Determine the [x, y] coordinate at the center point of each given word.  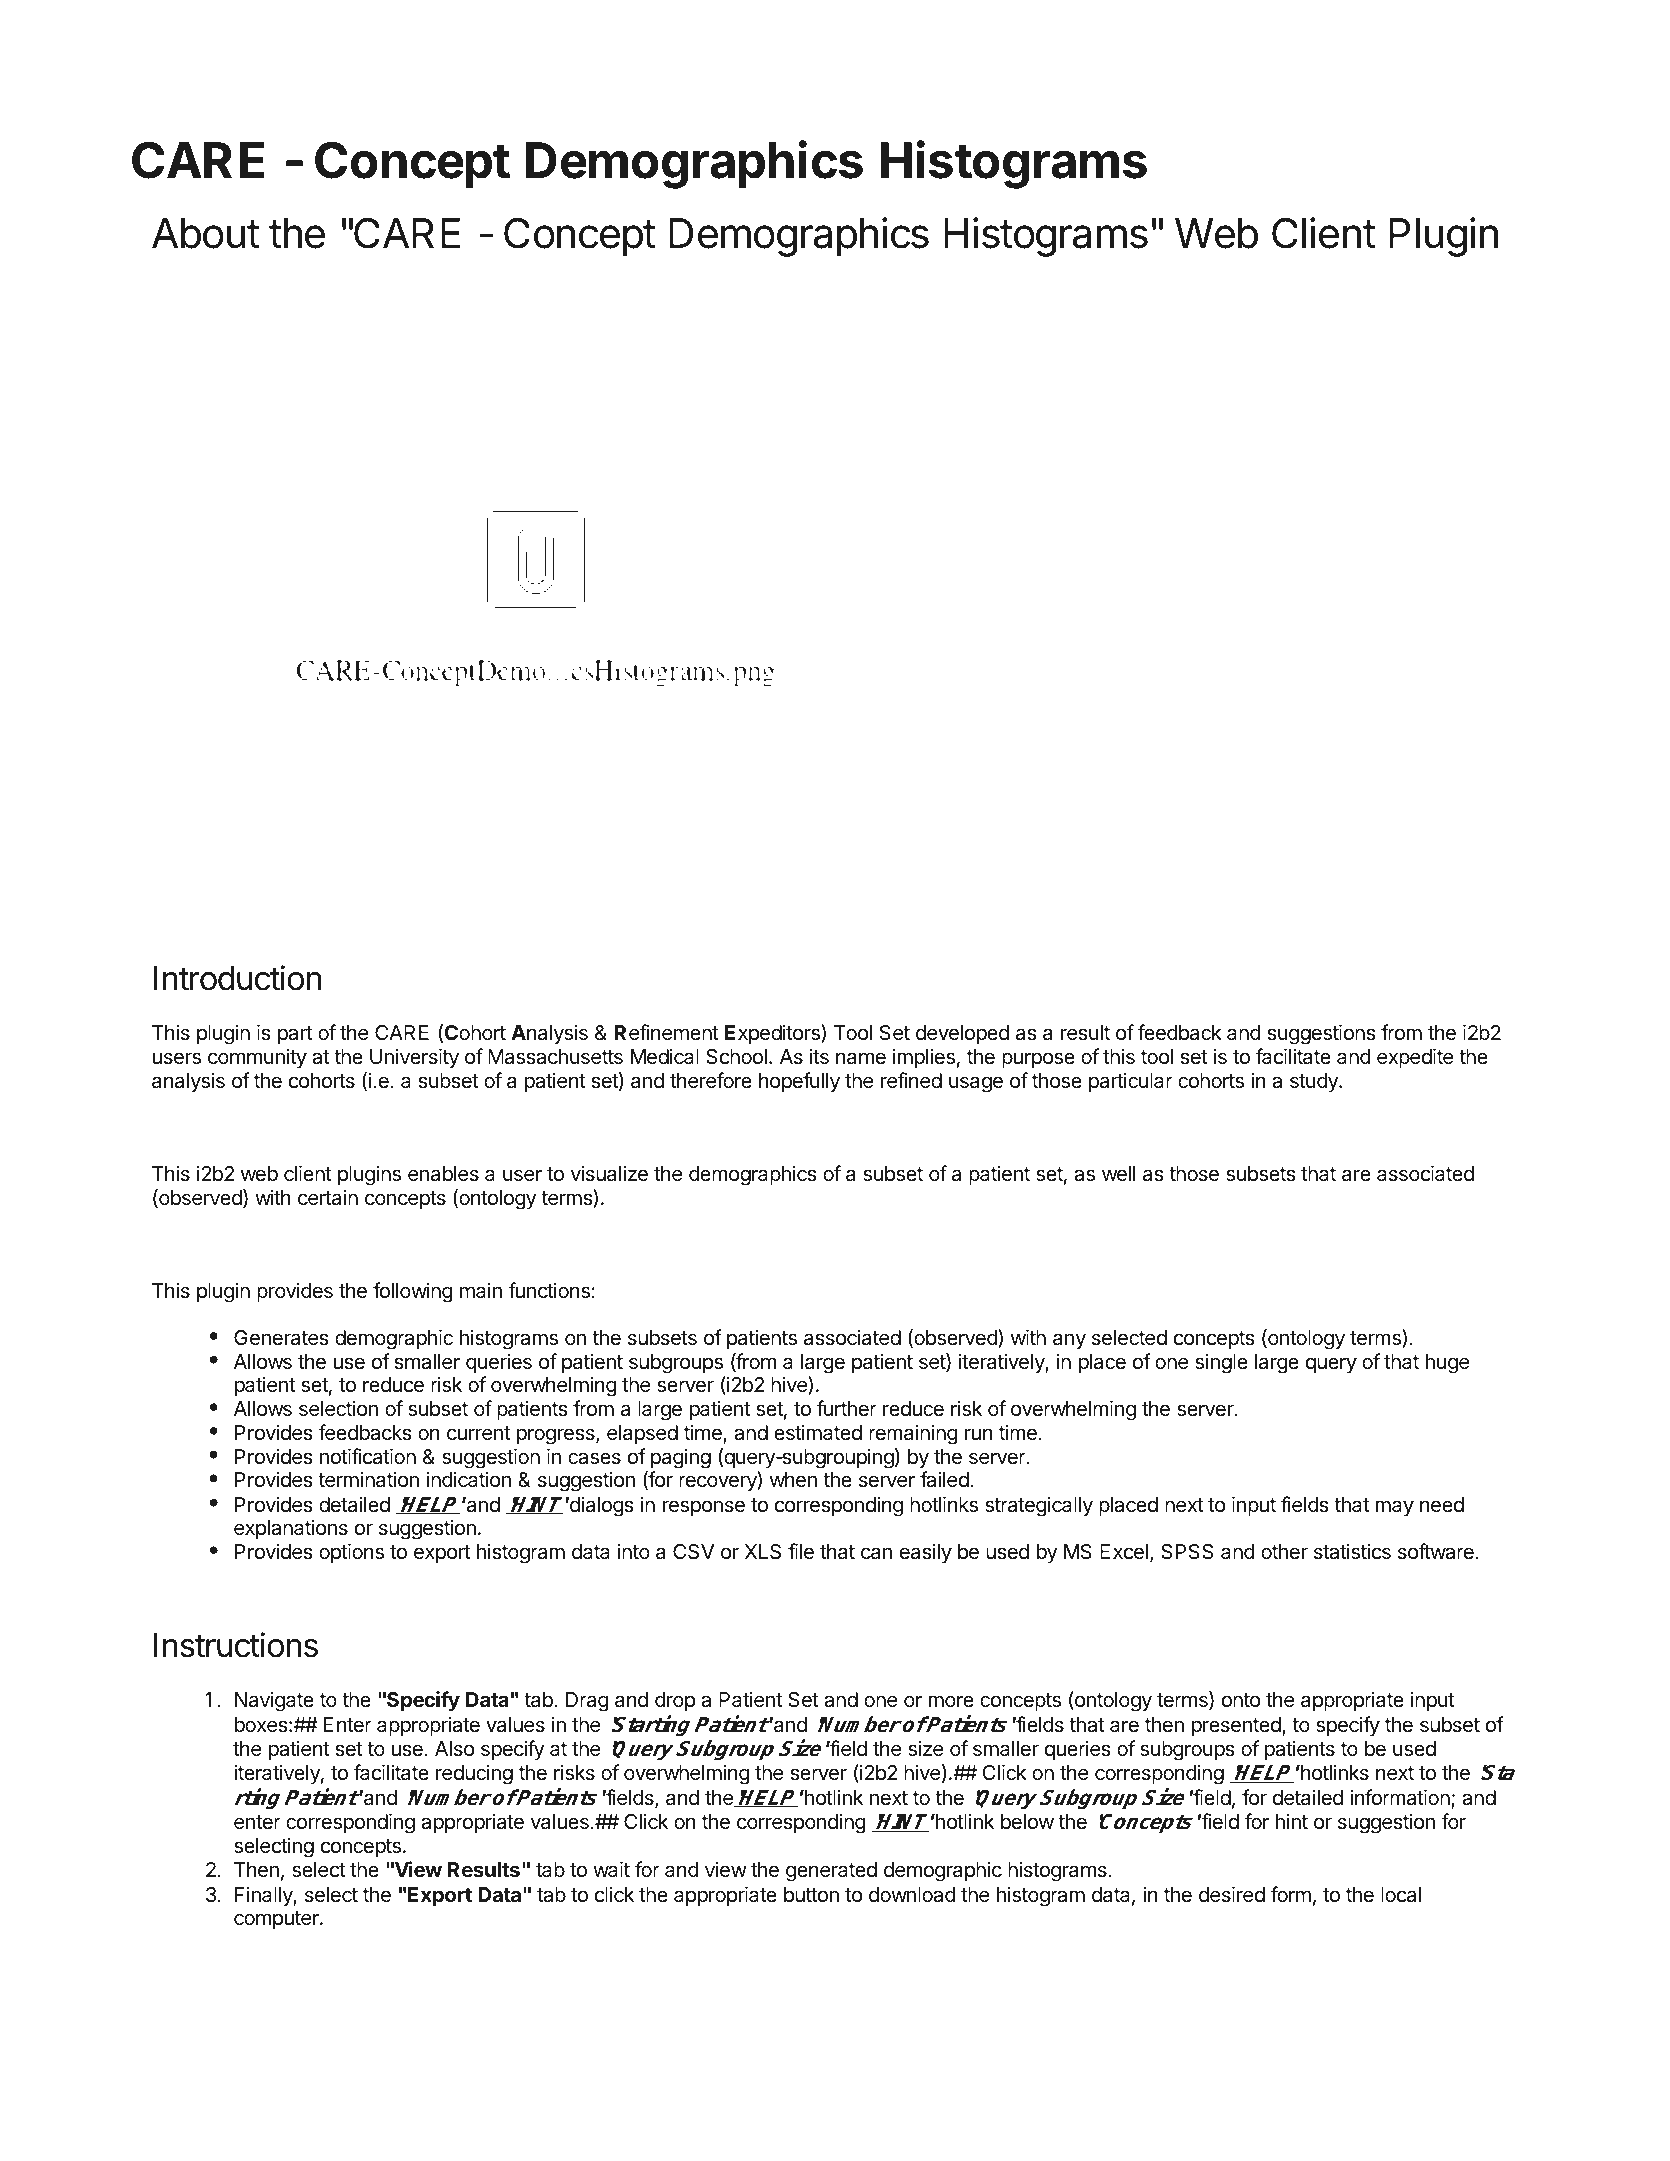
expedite [1415, 1058]
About [206, 233]
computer [277, 1920]
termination [368, 1480]
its [819, 1056]
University [414, 1058]
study [1315, 1083]
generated [831, 1872]
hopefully [799, 1082]
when [793, 1480]
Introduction [237, 978]
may [1395, 1508]
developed [962, 1034]
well [1118, 1174]
